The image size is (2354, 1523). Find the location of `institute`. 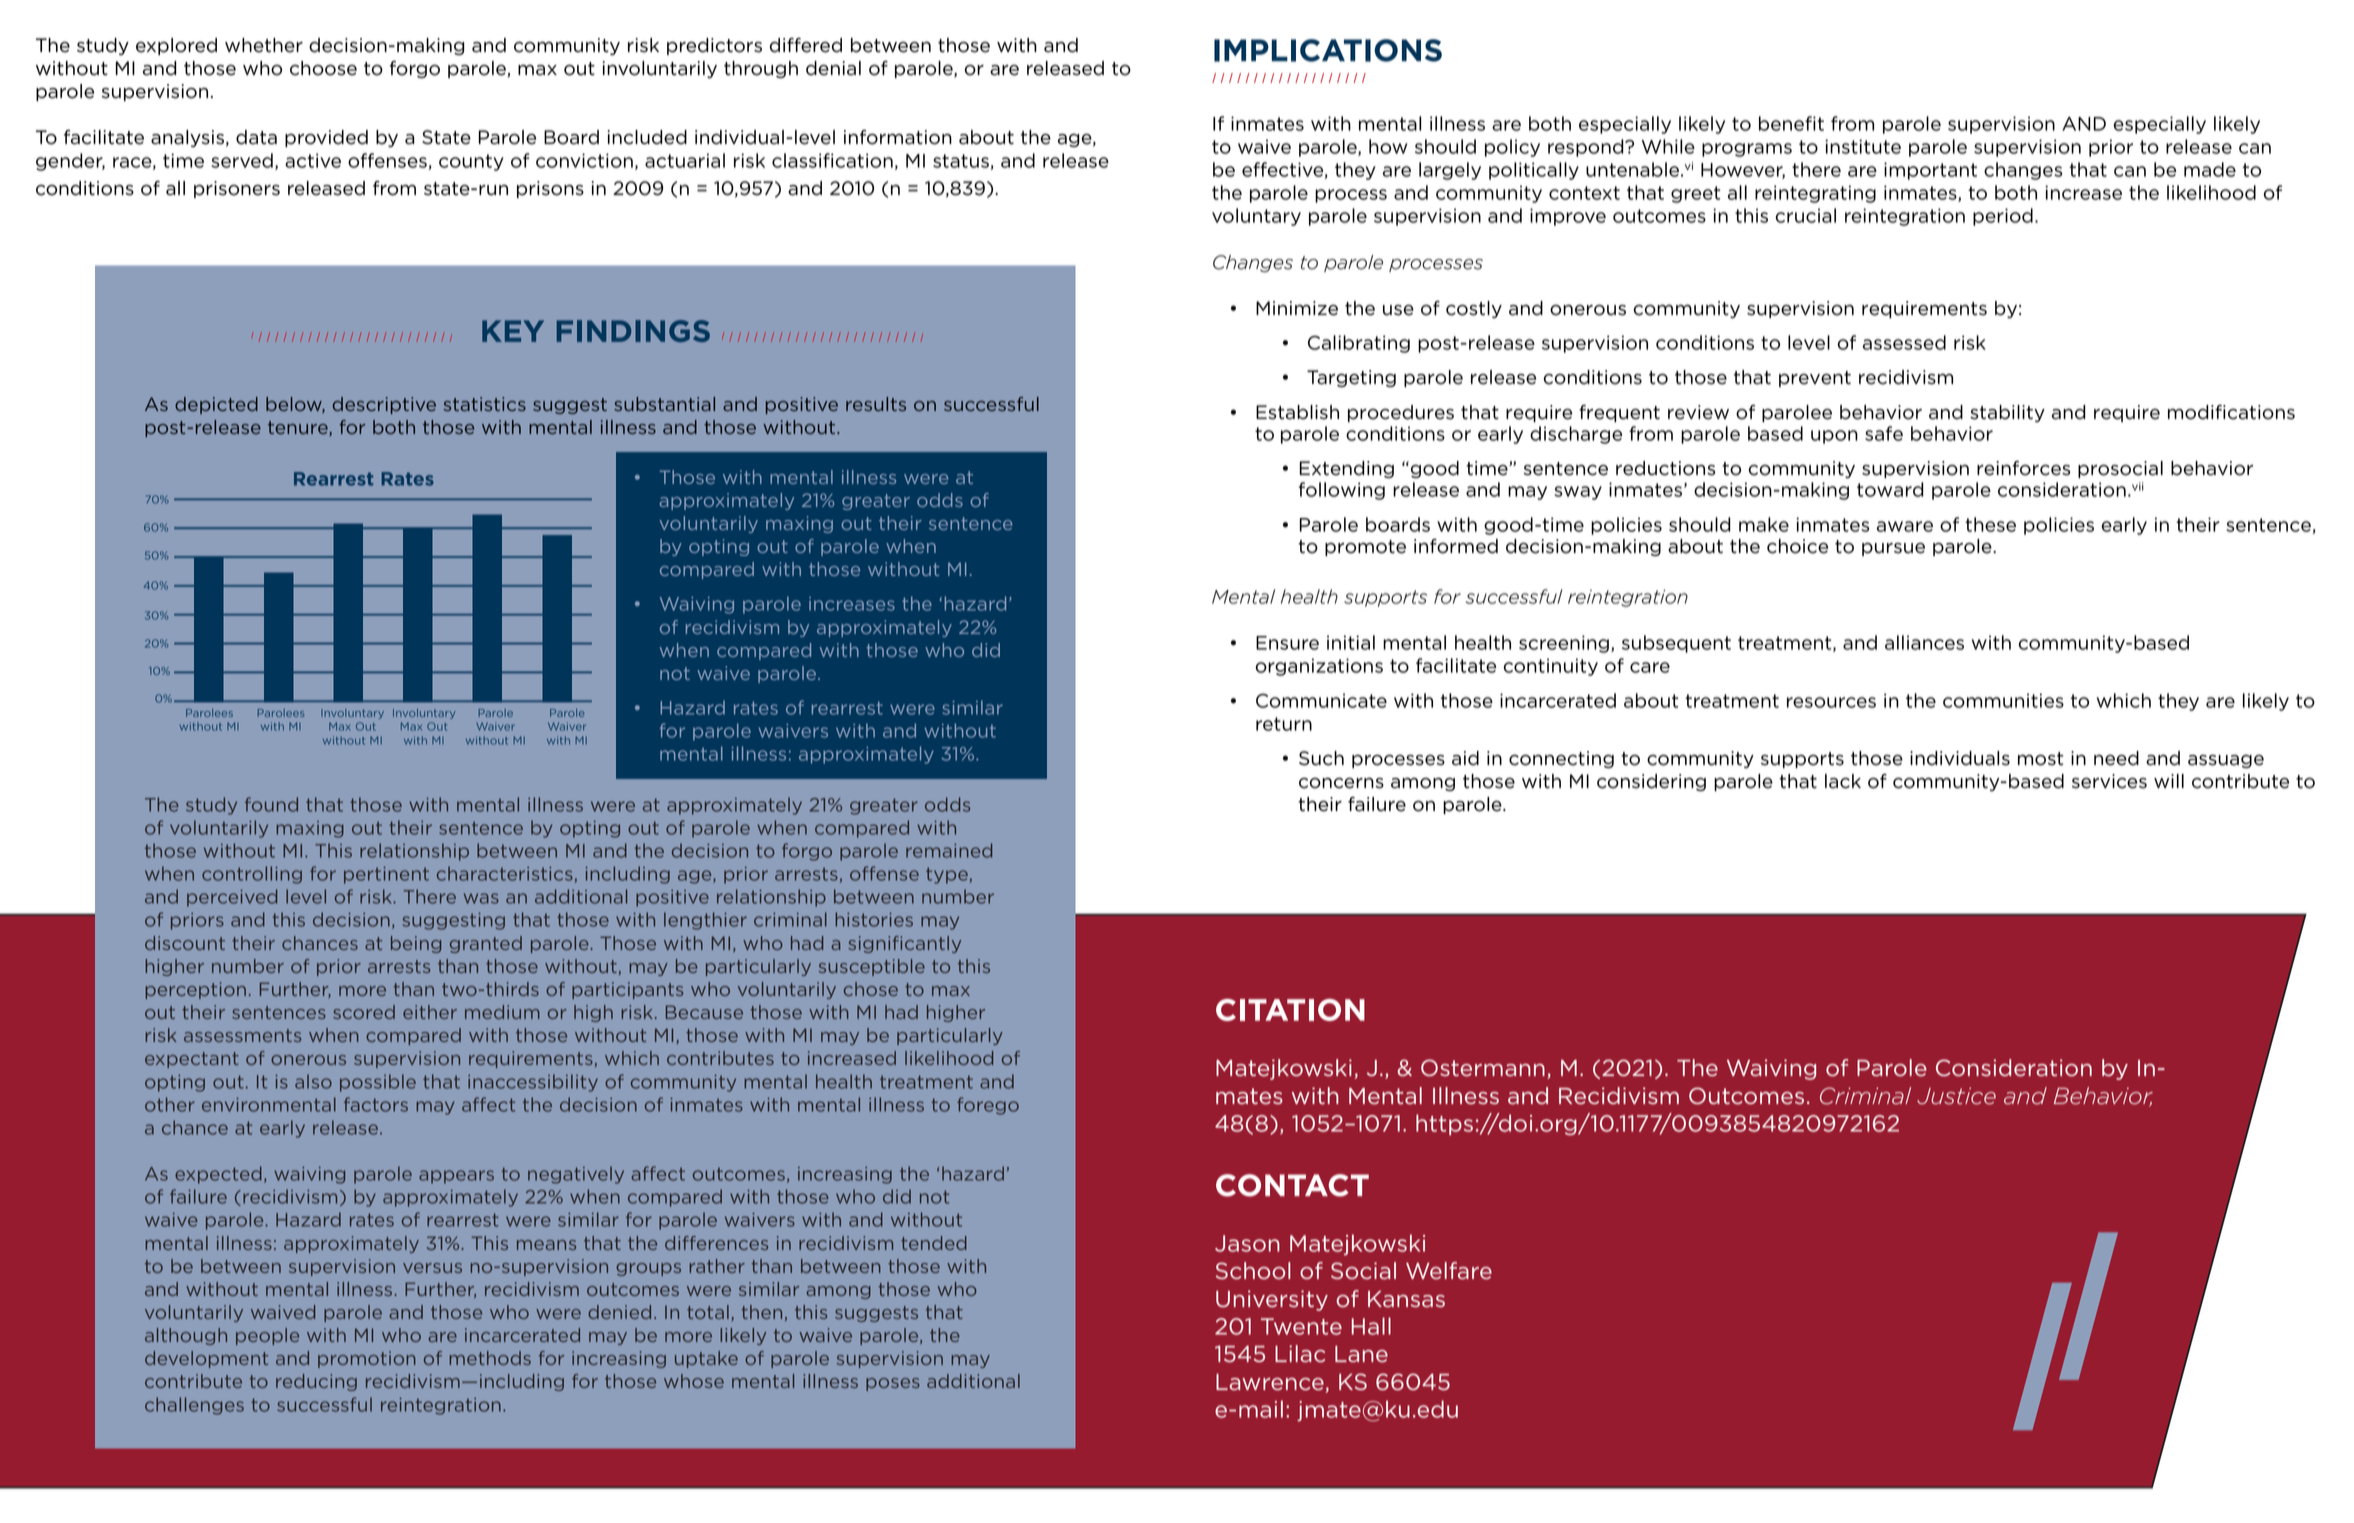

institute is located at coordinates (1863, 146).
